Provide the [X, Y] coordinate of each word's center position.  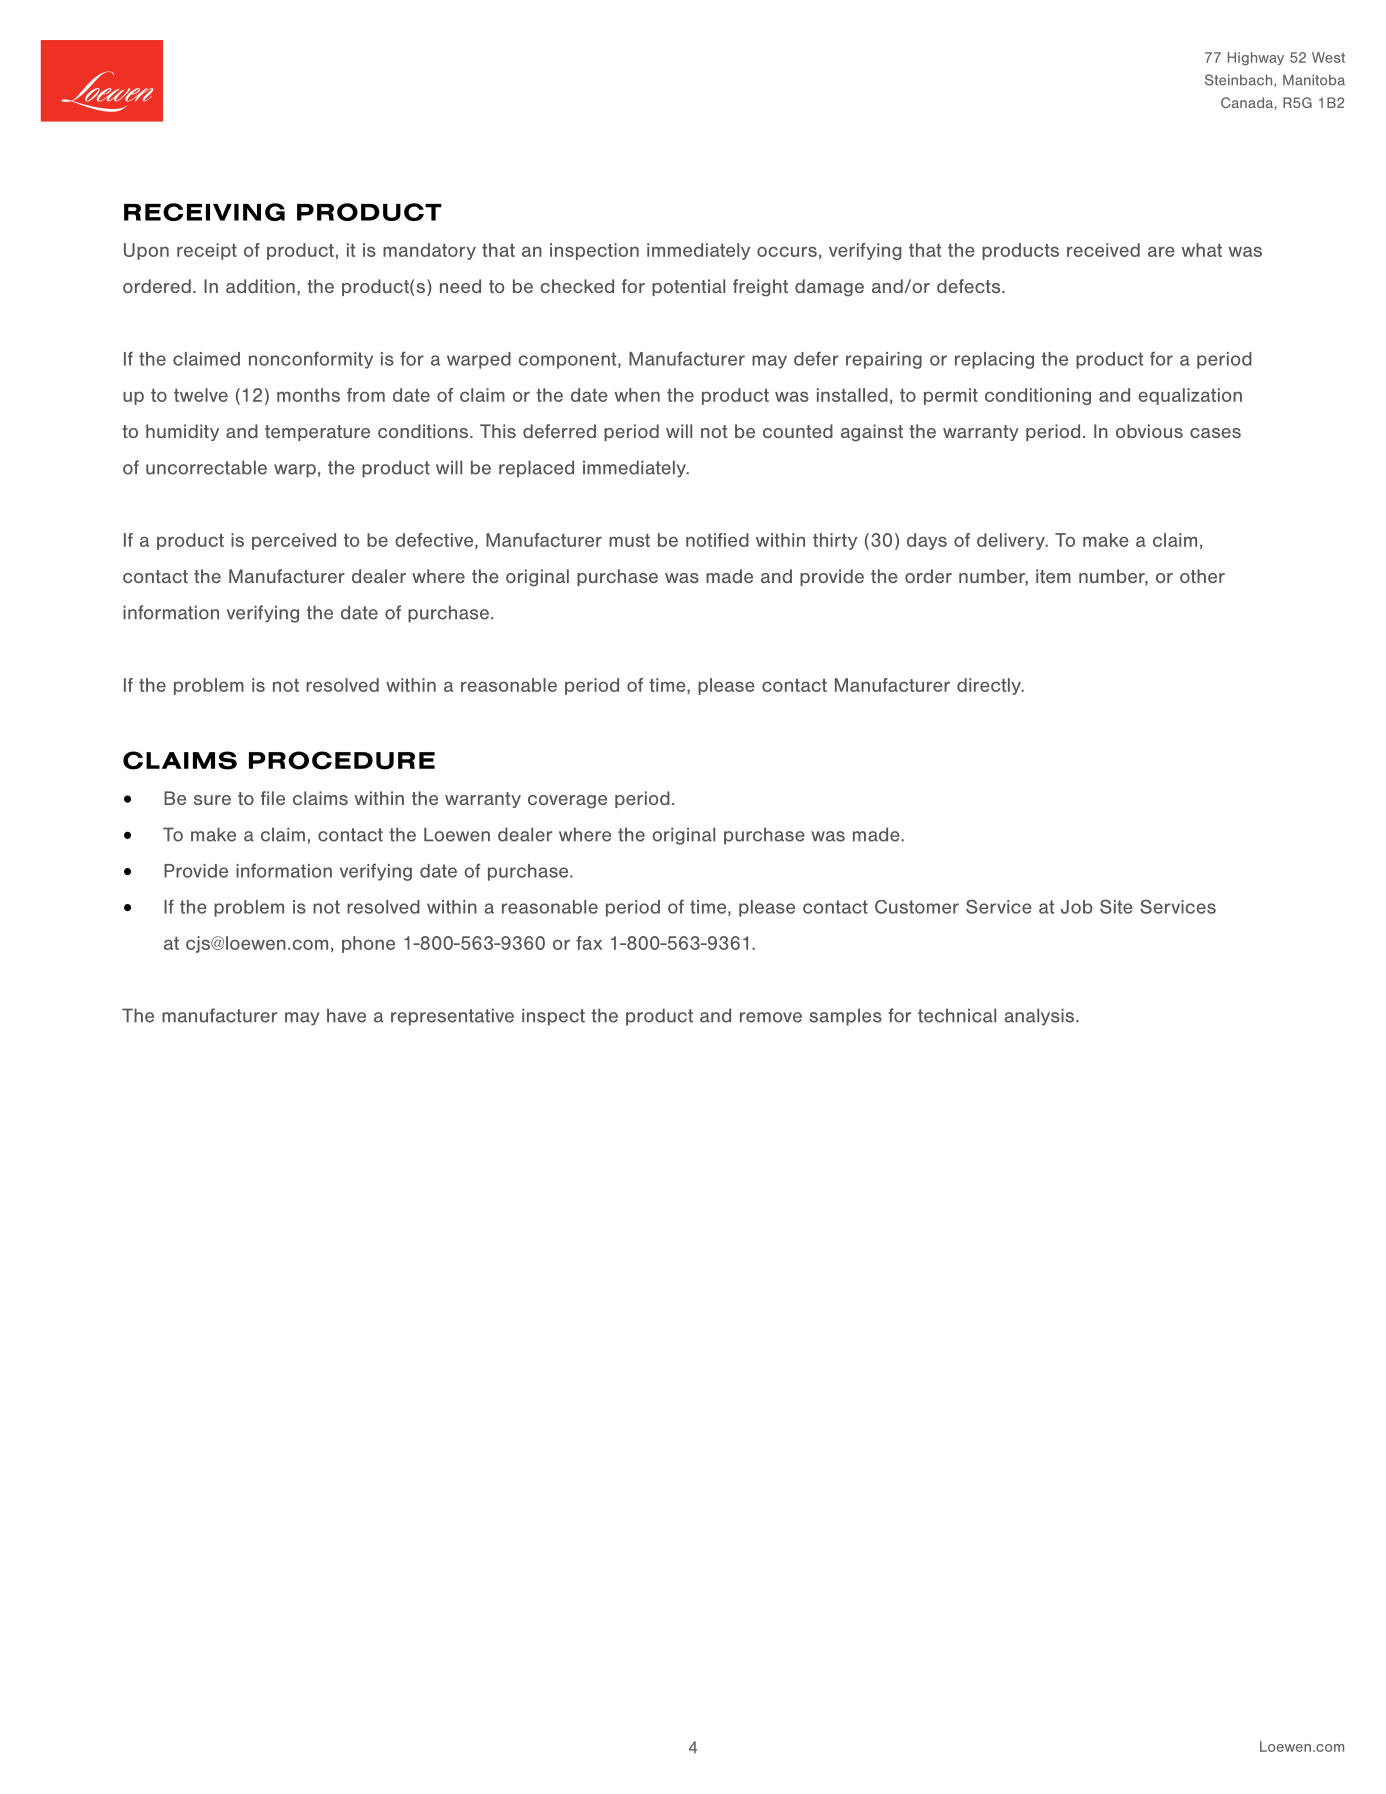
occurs [787, 251]
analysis [1039, 1017]
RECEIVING [204, 212]
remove [771, 1017]
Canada [1247, 102]
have [346, 1015]
